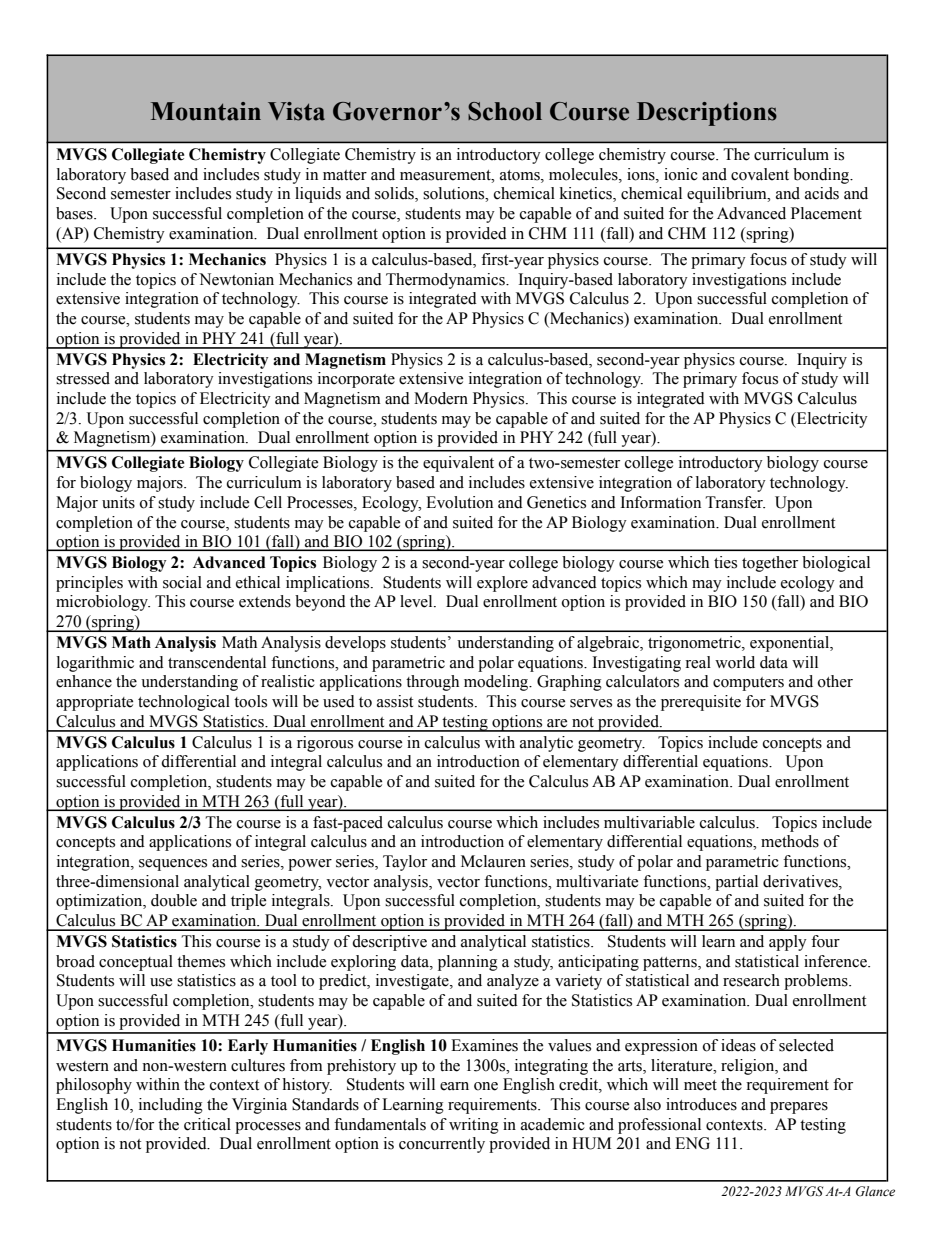 This screenshot has width=952, height=1233. I want to click on derivatives, so click(801, 881).
